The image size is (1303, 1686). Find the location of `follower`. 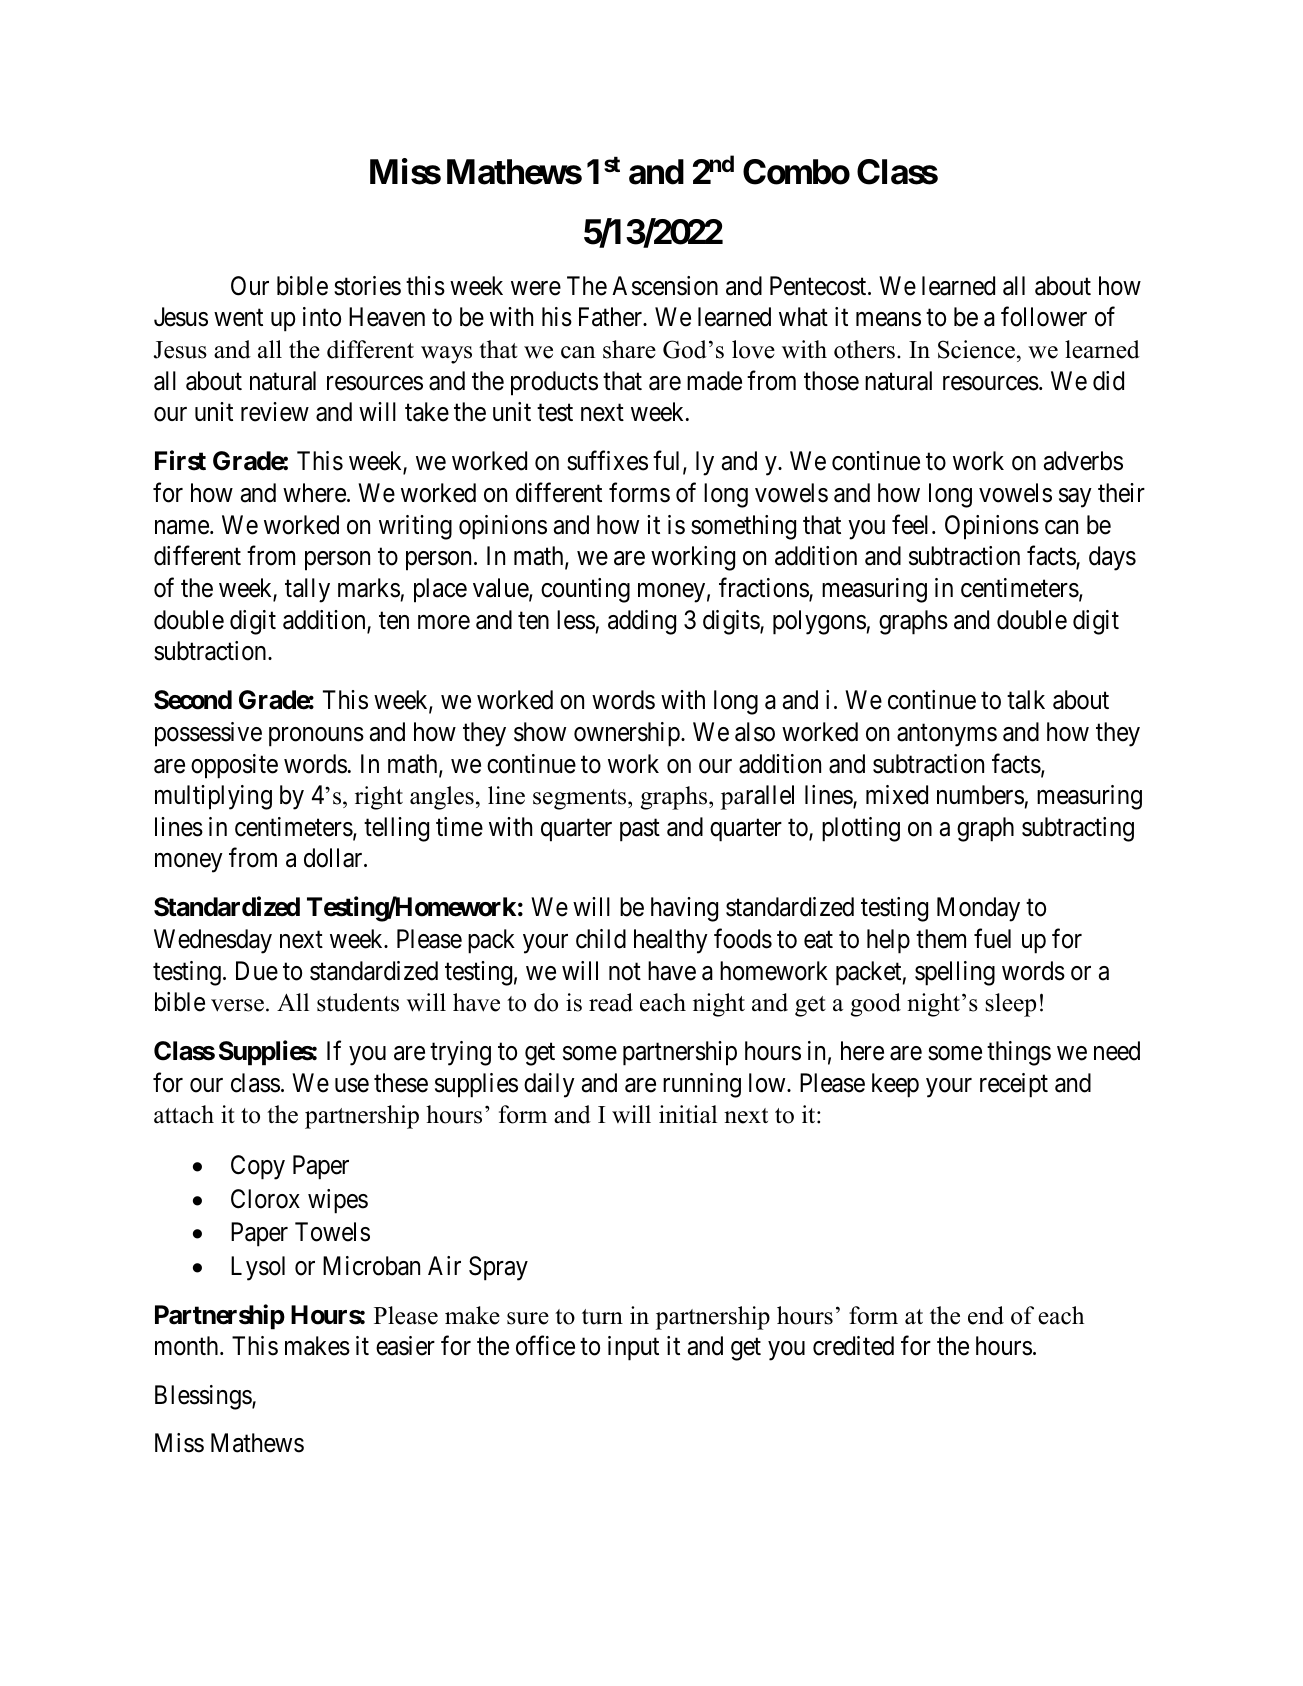

follower is located at coordinates (1044, 317).
